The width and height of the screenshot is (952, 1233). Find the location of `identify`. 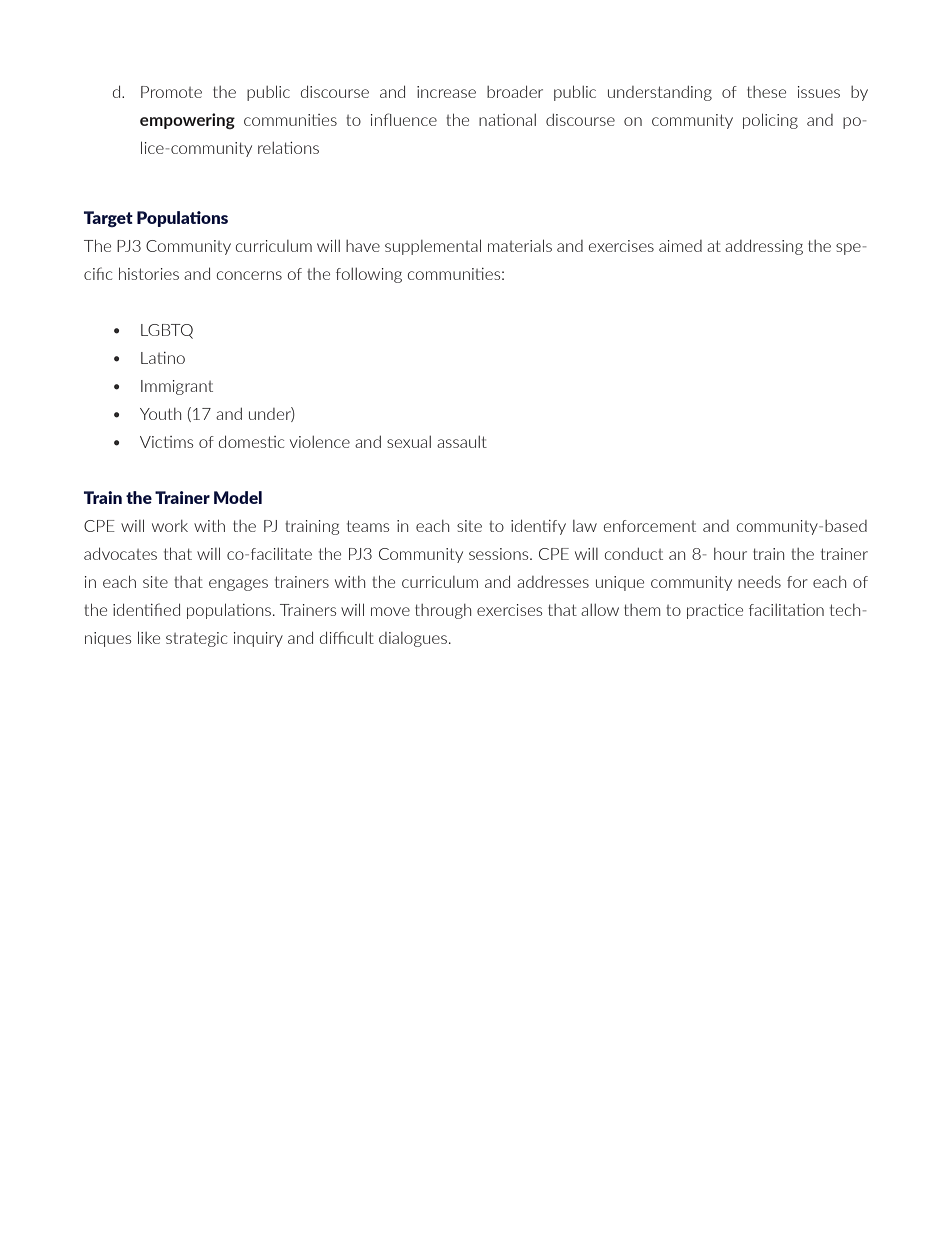

identify is located at coordinates (538, 527).
